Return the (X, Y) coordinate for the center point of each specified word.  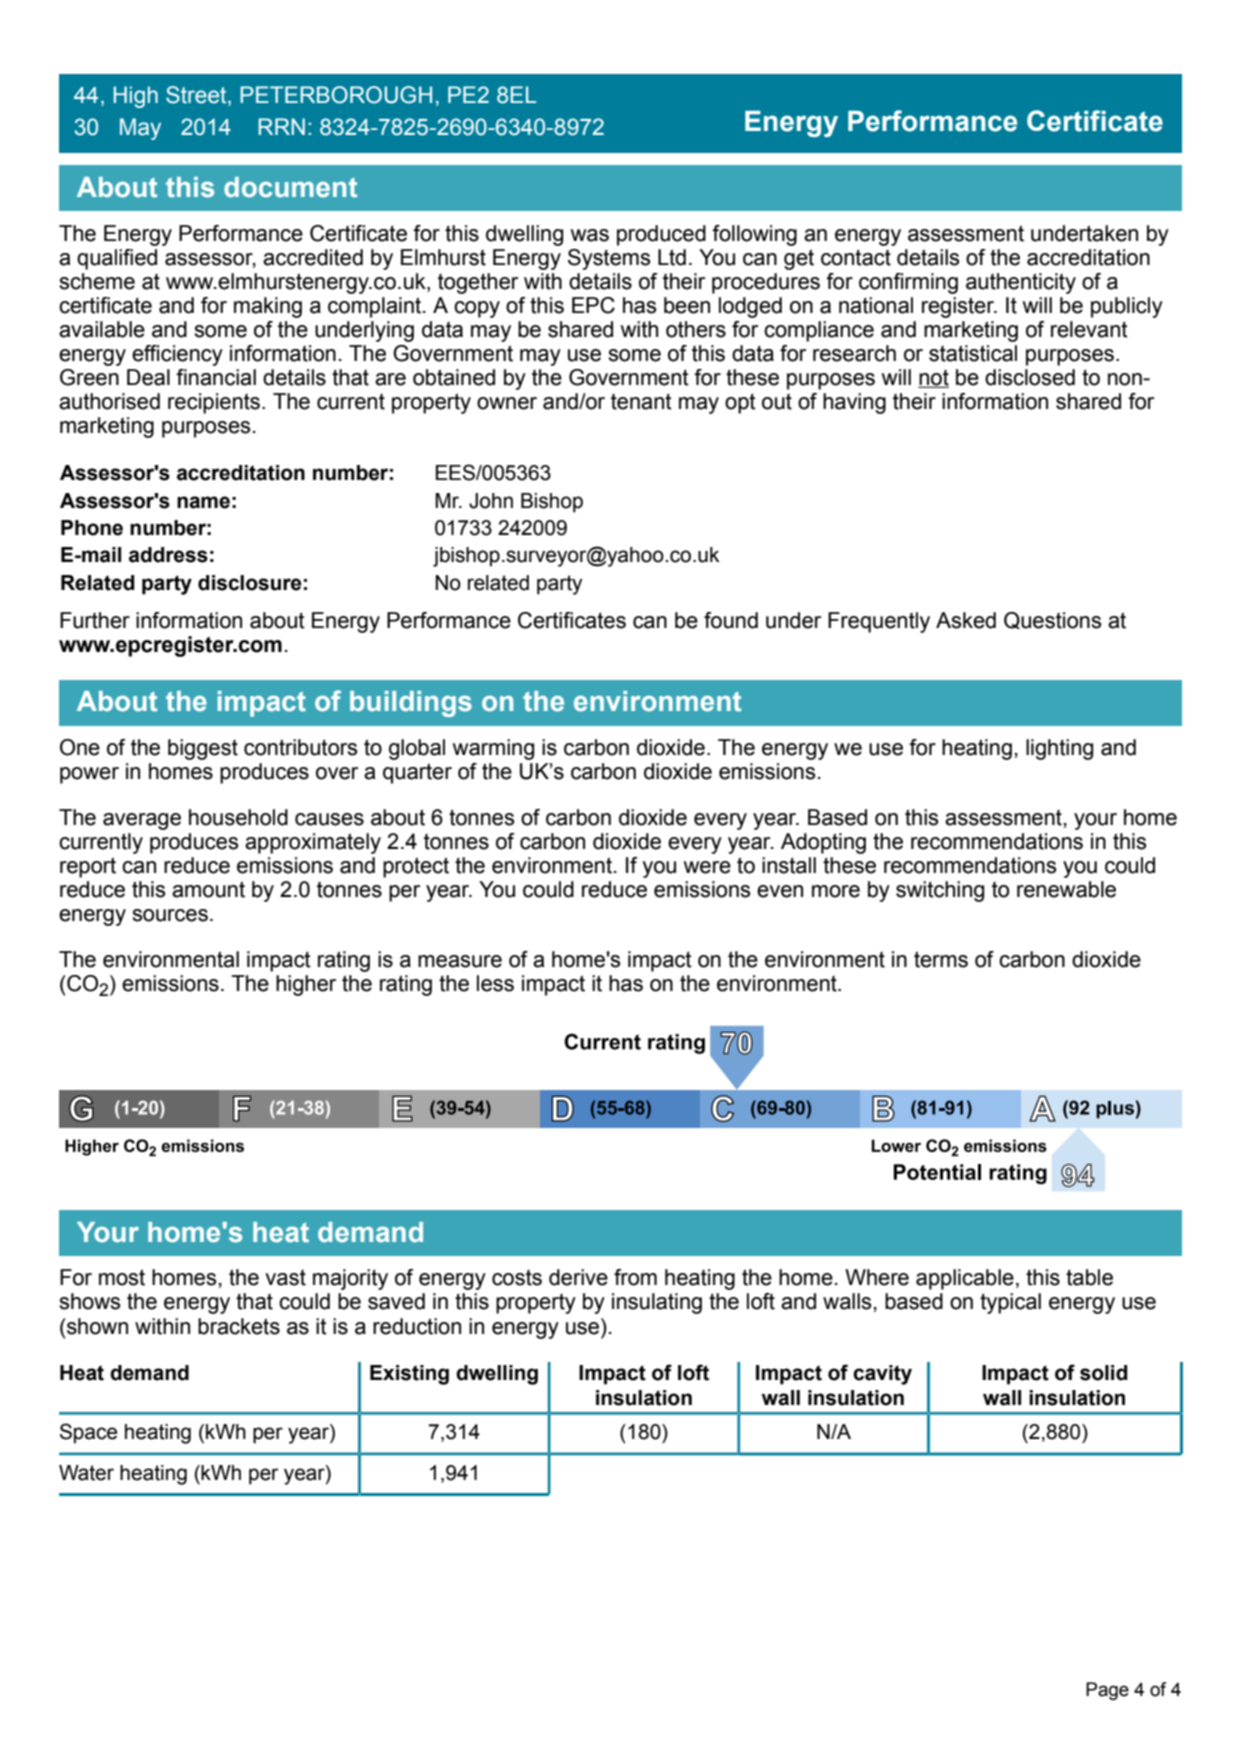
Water (86, 1473)
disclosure (249, 583)
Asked (966, 620)
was (590, 235)
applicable (965, 1279)
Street (197, 95)
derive (578, 1277)
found (731, 620)
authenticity (1021, 283)
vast (285, 1278)
